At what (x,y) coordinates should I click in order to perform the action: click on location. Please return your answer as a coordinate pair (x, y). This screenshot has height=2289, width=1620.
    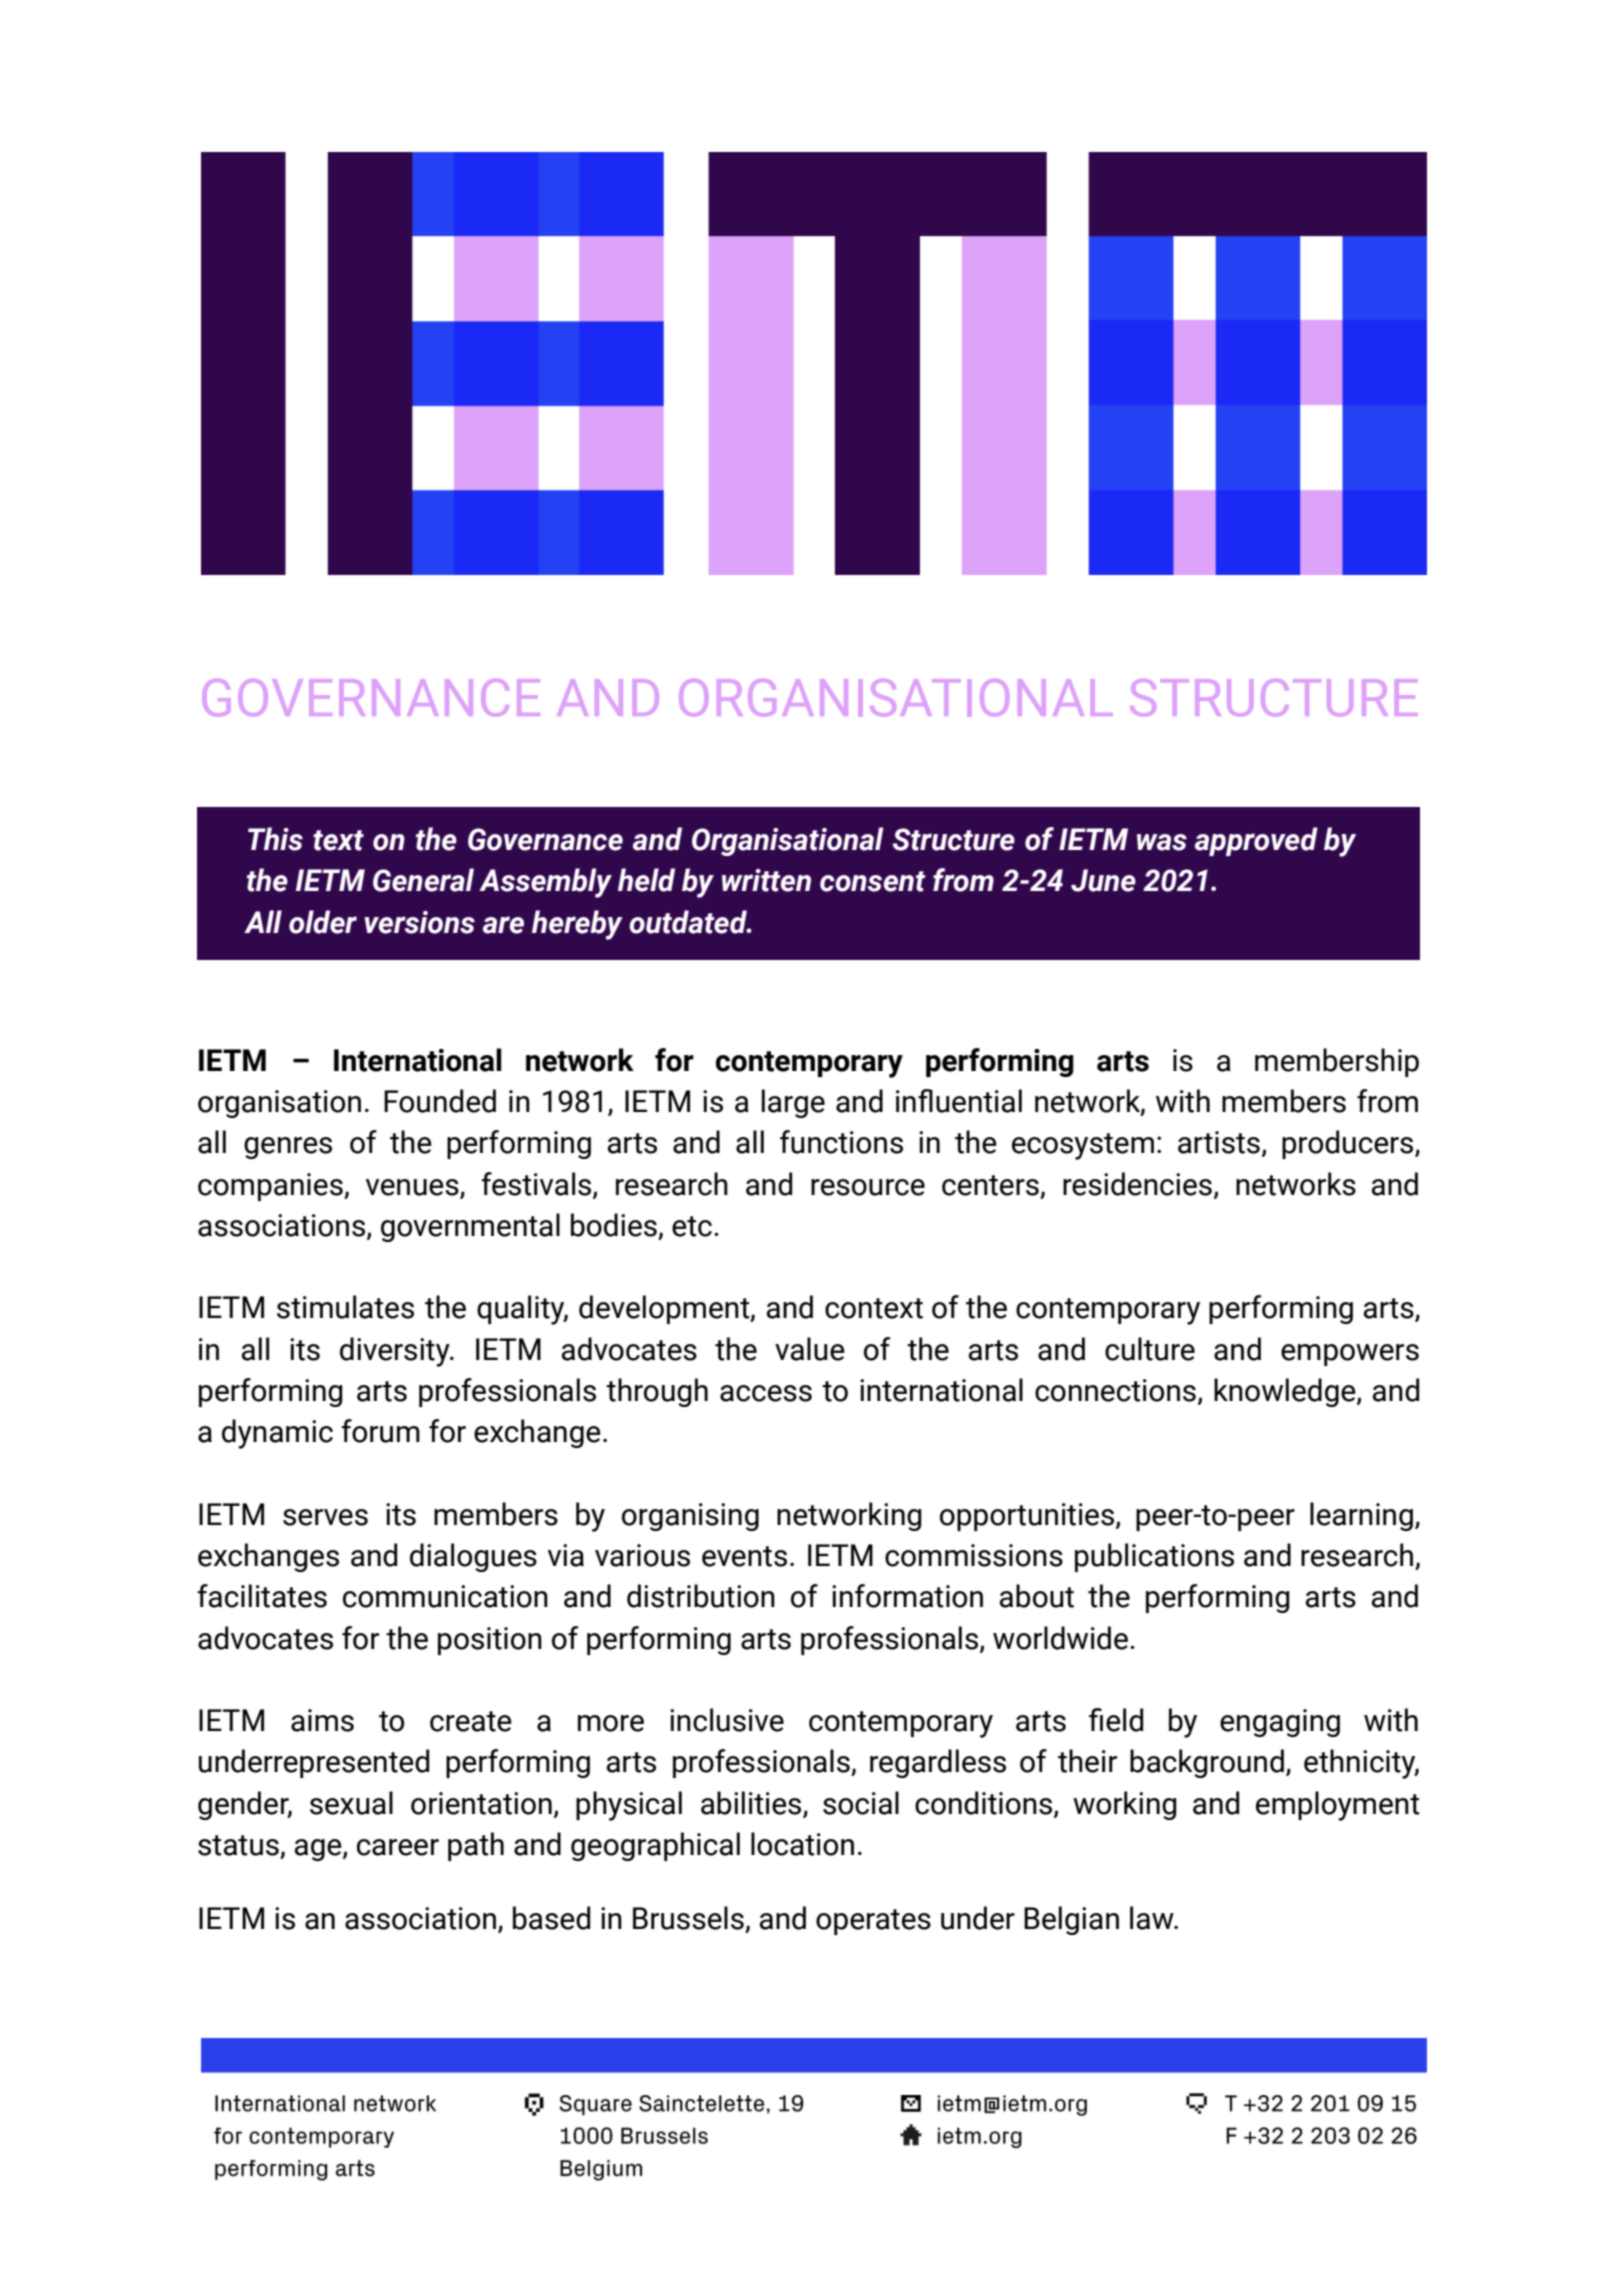
    Looking at the image, I should click on (802, 1844).
